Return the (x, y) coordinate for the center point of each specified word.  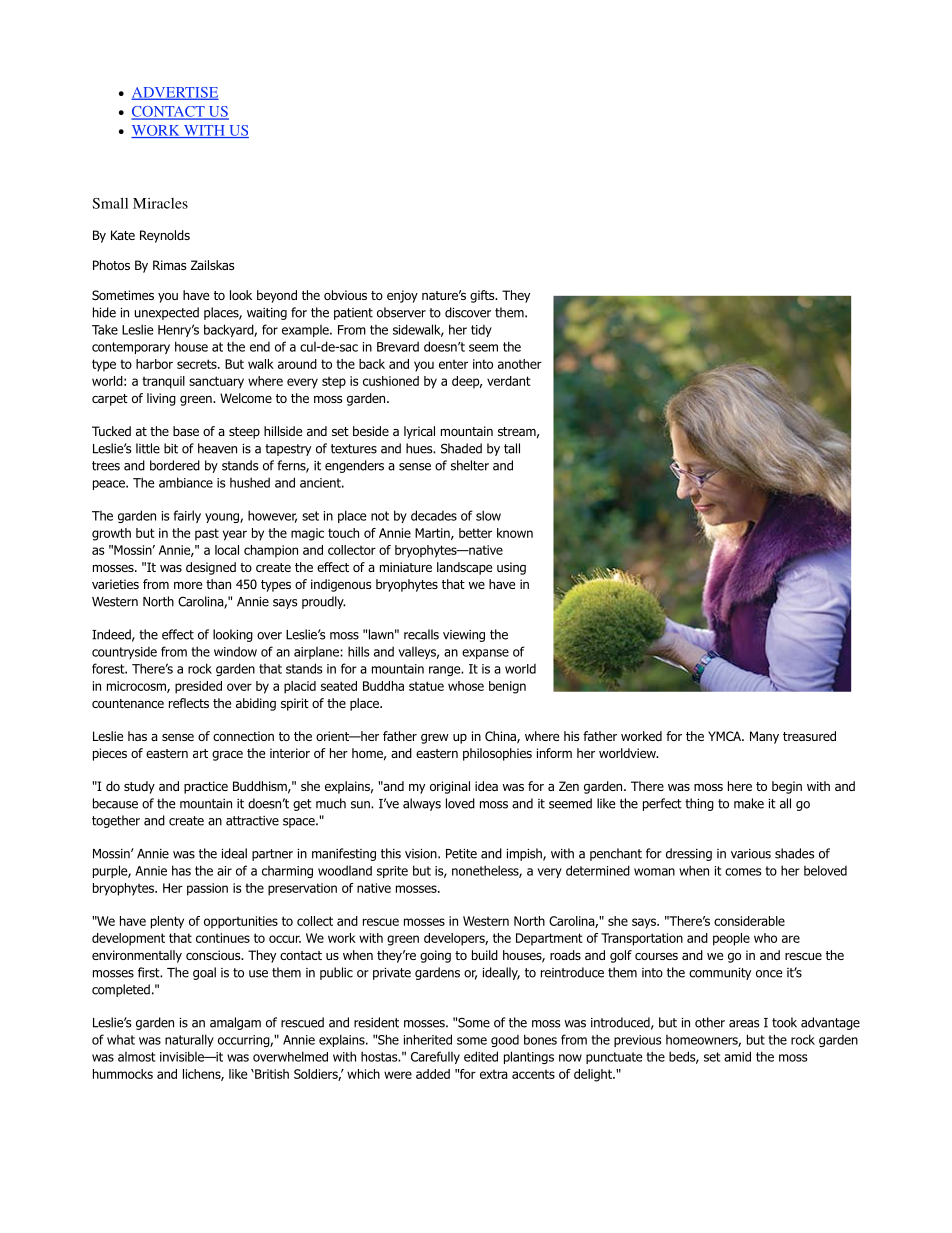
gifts (483, 296)
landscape (464, 568)
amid (737, 1056)
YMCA (726, 736)
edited (481, 1056)
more (188, 585)
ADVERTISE (175, 93)
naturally (189, 1040)
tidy (481, 331)
